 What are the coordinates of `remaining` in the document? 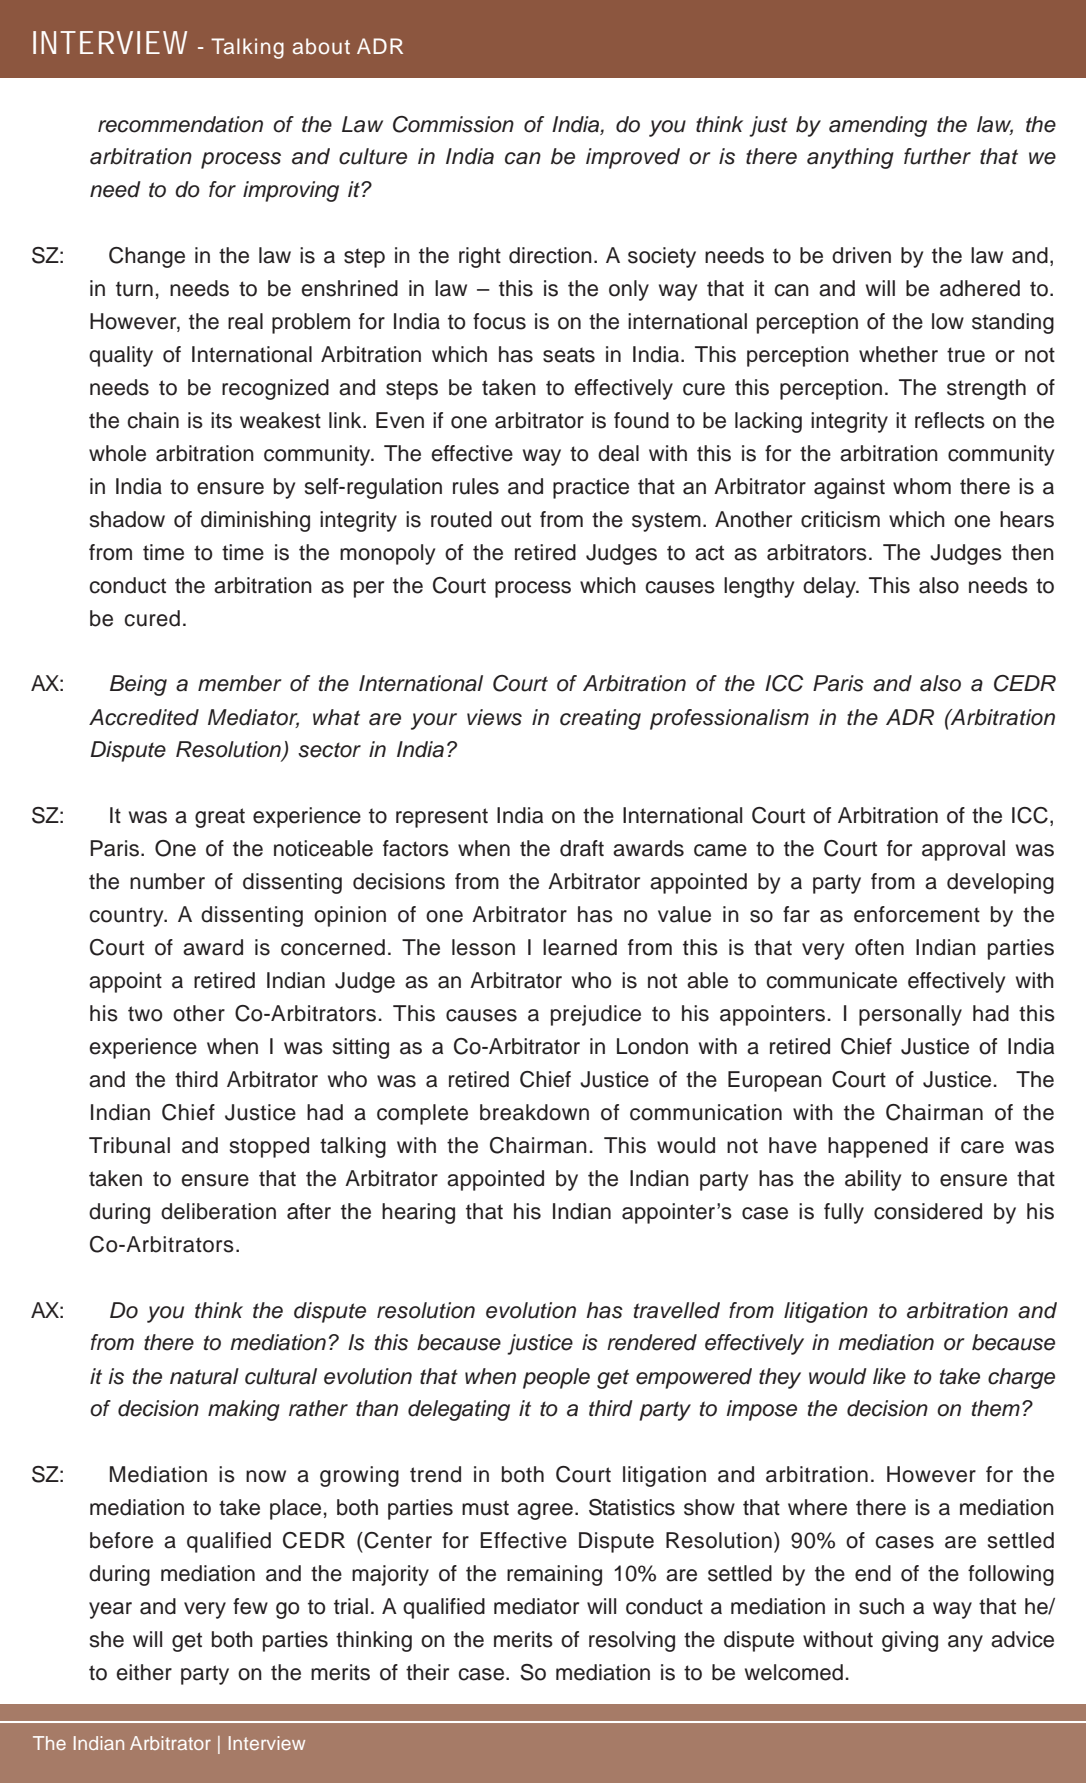 It's located at (554, 1575).
